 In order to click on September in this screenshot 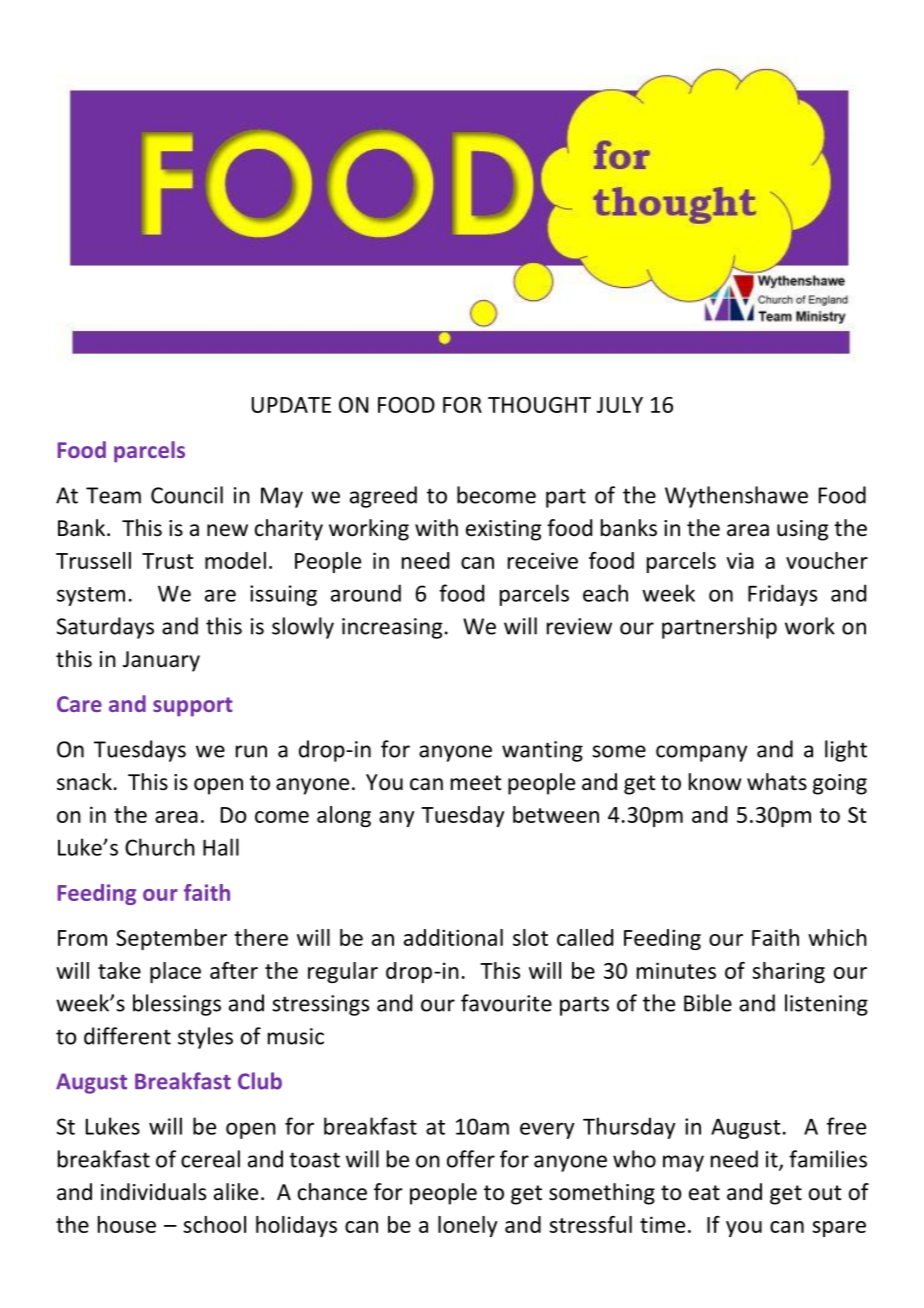, I will do `click(171, 939)`.
